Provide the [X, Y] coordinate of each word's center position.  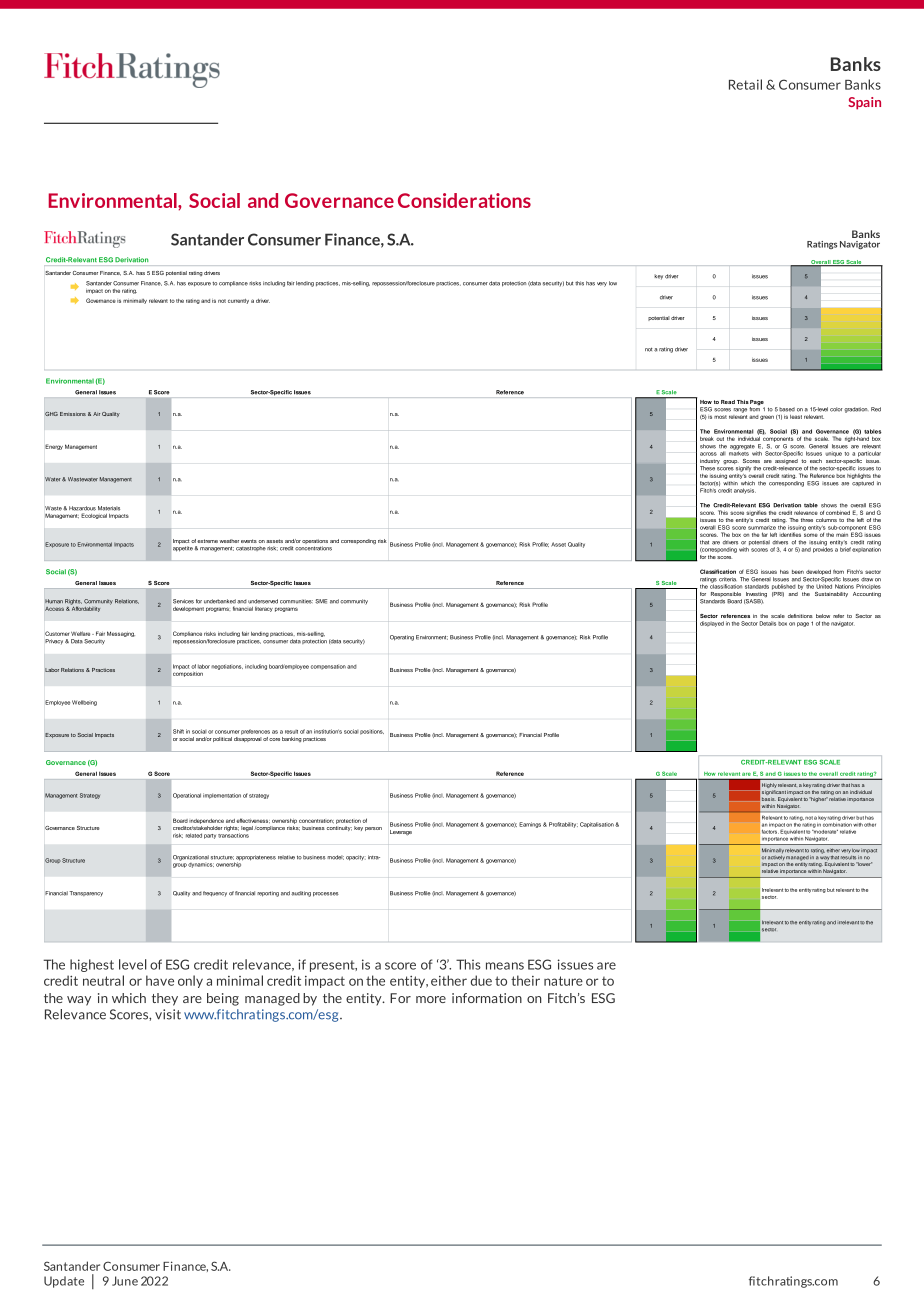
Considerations [464, 200]
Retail [745, 84]
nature [563, 981]
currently [238, 301]
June [125, 1281]
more [431, 999]
